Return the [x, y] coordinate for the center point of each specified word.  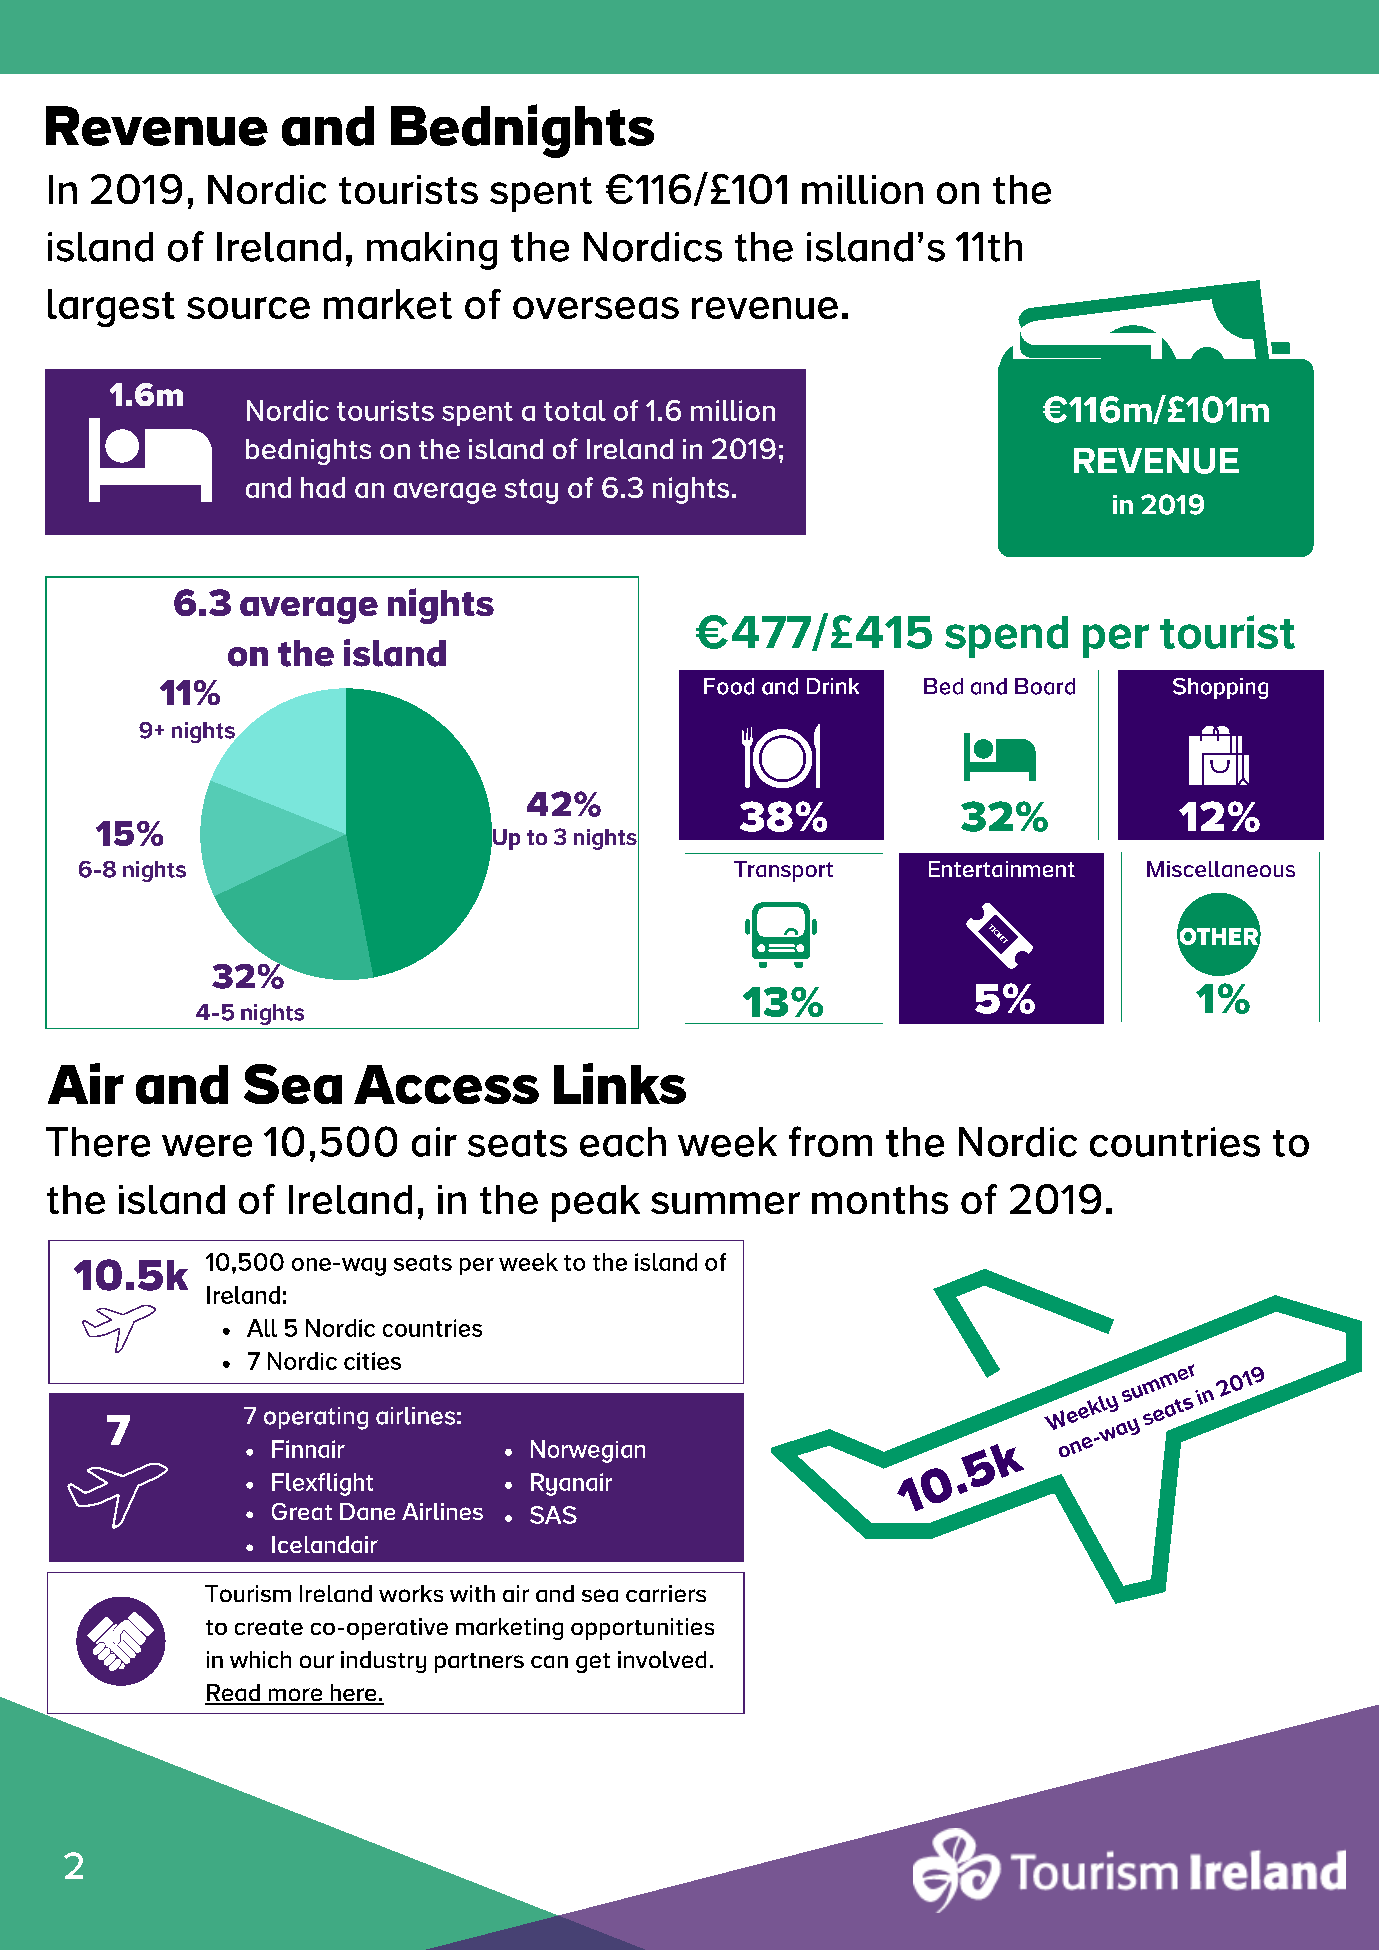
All [262, 1328]
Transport [783, 871]
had [323, 487]
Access [446, 1084]
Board [1045, 686]
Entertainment [1002, 869]
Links [620, 1083]
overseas [596, 308]
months [880, 1199]
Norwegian [588, 1451]
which [260, 1659]
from [830, 1141]
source [248, 308]
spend [1006, 637]
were [207, 1146]
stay [531, 491]
